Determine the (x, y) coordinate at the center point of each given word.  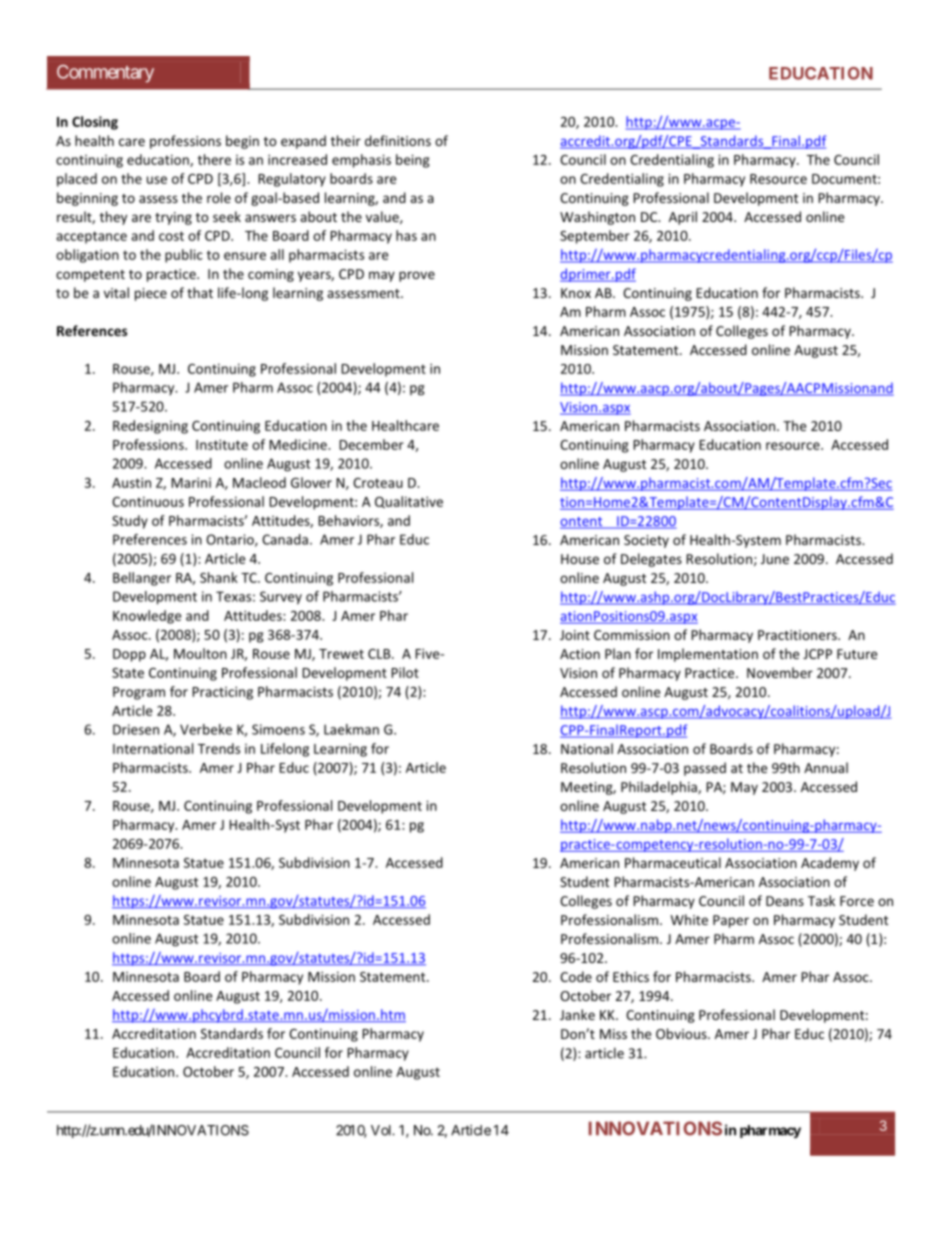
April (683, 218)
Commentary (105, 74)
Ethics (631, 976)
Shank (219, 577)
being (413, 161)
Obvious (682, 1033)
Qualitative (409, 502)
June (775, 559)
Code (576, 976)
